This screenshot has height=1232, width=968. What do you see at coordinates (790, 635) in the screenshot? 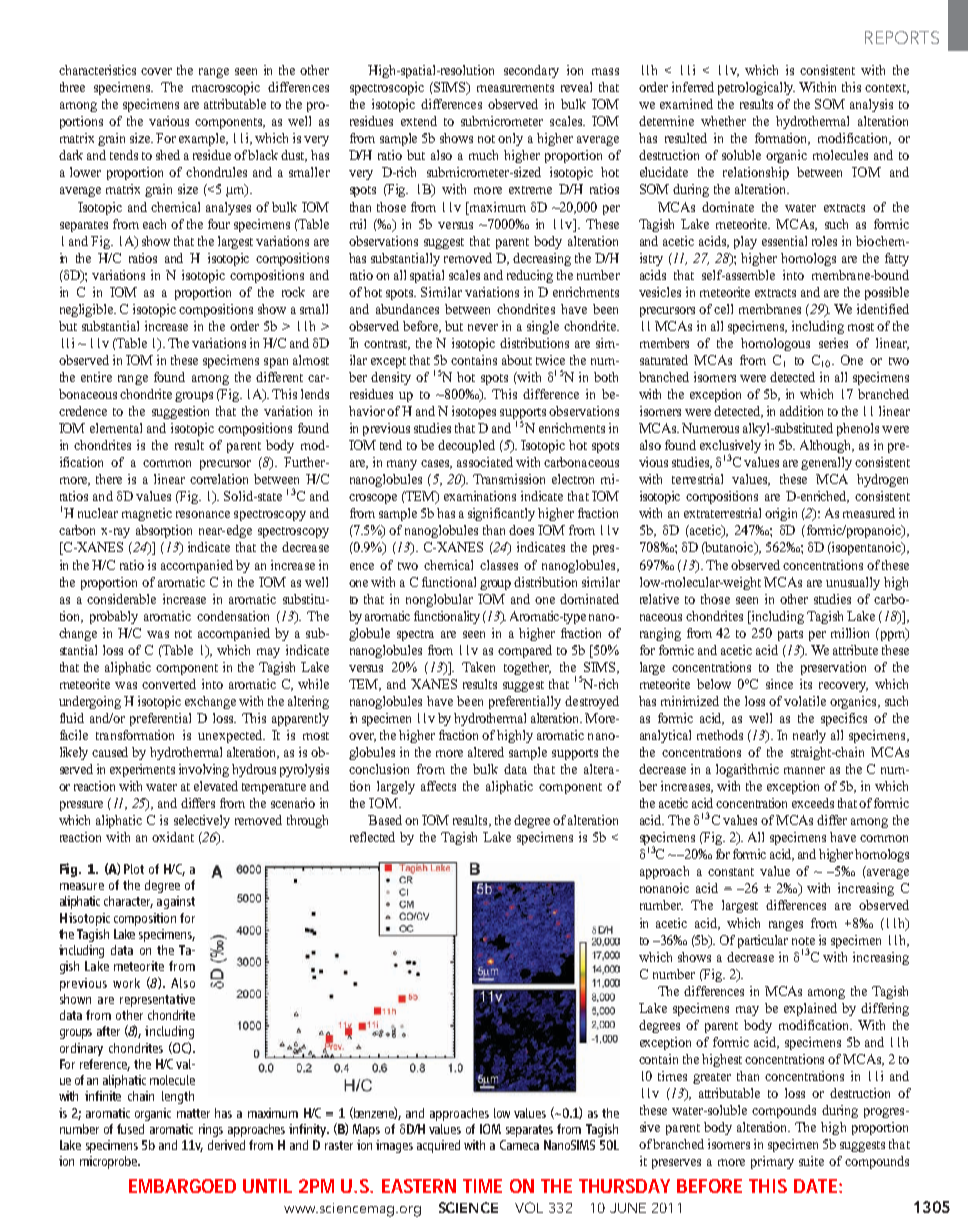
I see `parts` at bounding box center [790, 635].
